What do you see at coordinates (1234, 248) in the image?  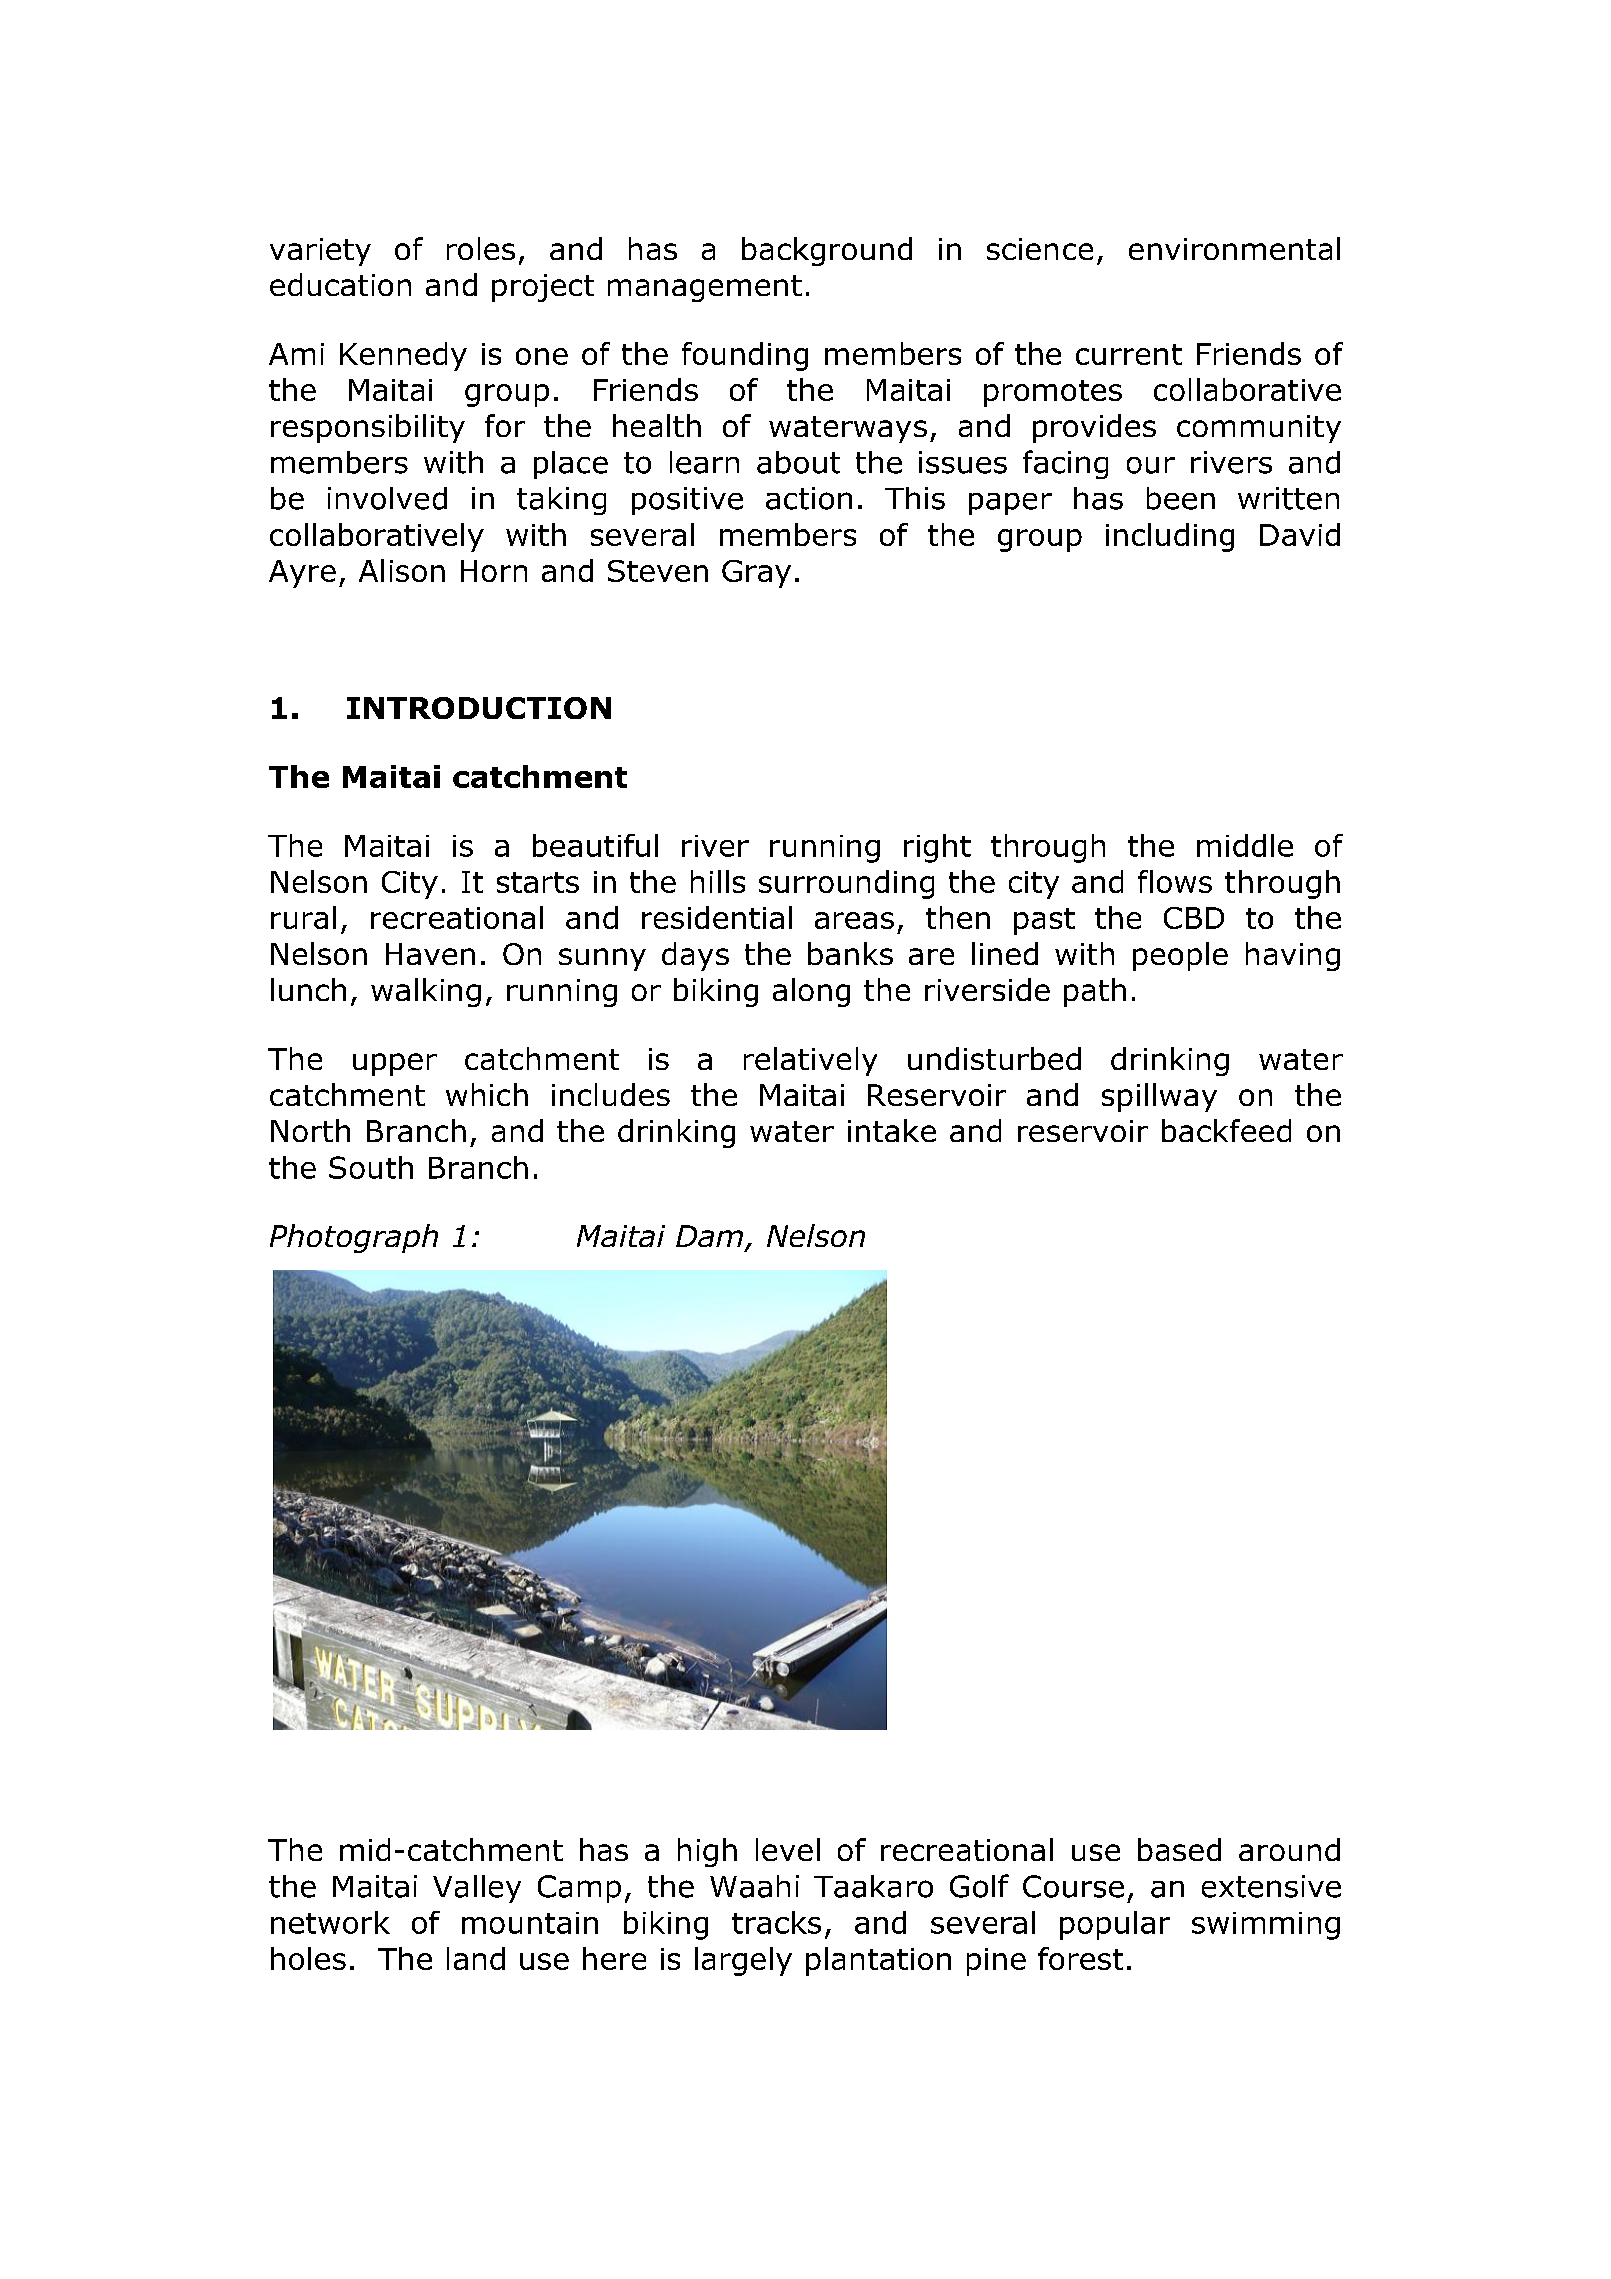 I see `environmental` at bounding box center [1234, 248].
